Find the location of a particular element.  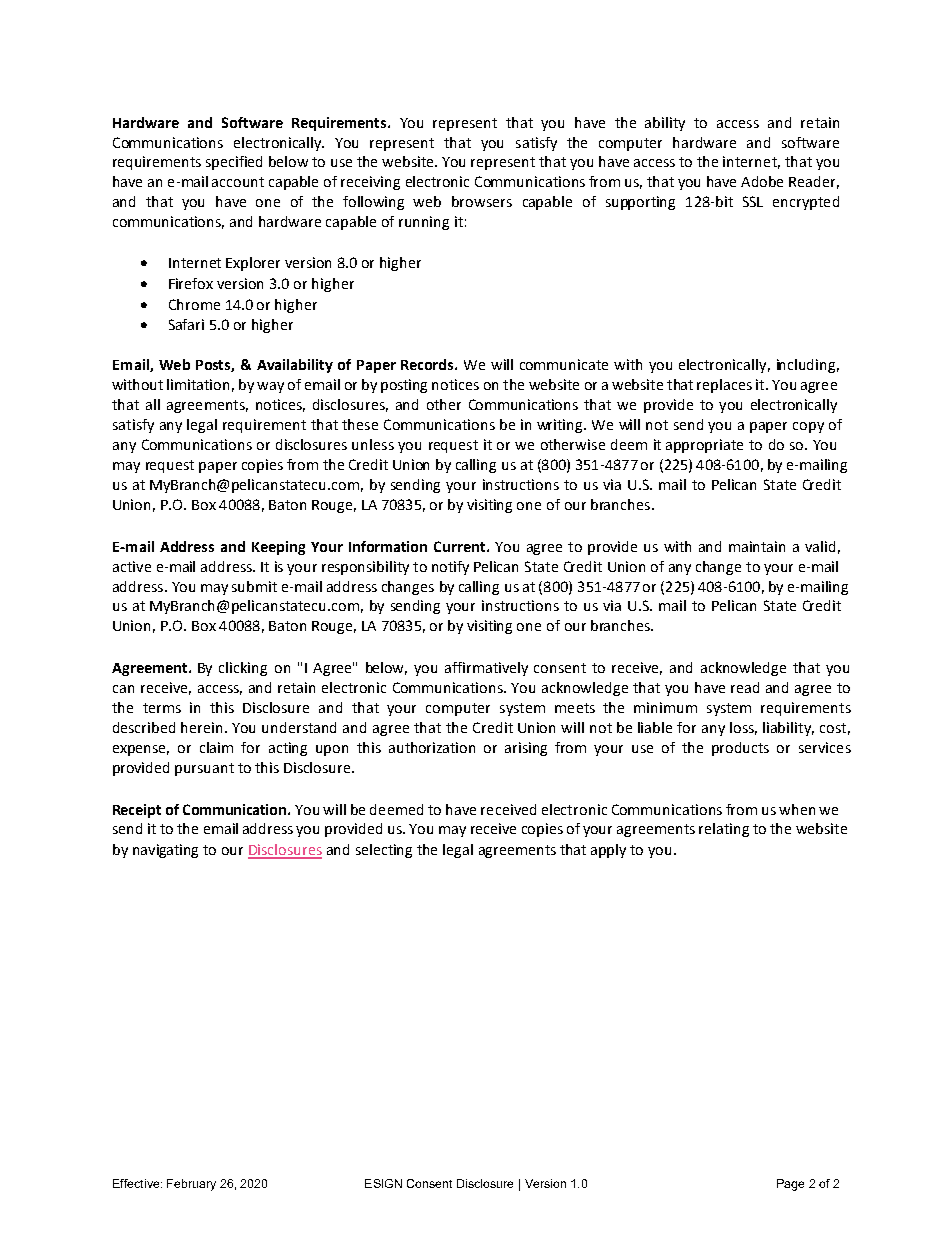

minimum is located at coordinates (665, 707).
